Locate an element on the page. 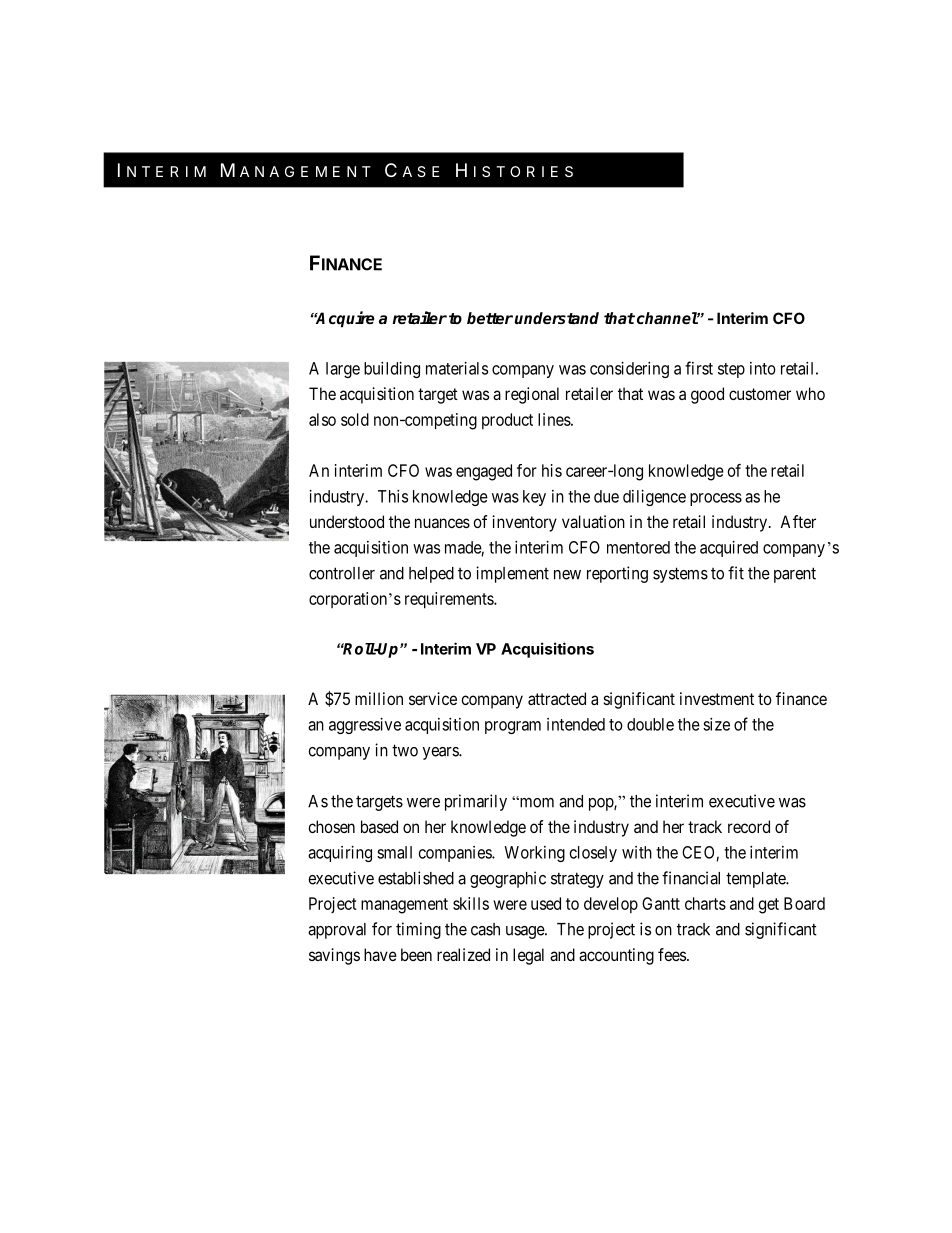 The image size is (952, 1233). usage is located at coordinates (526, 932).
